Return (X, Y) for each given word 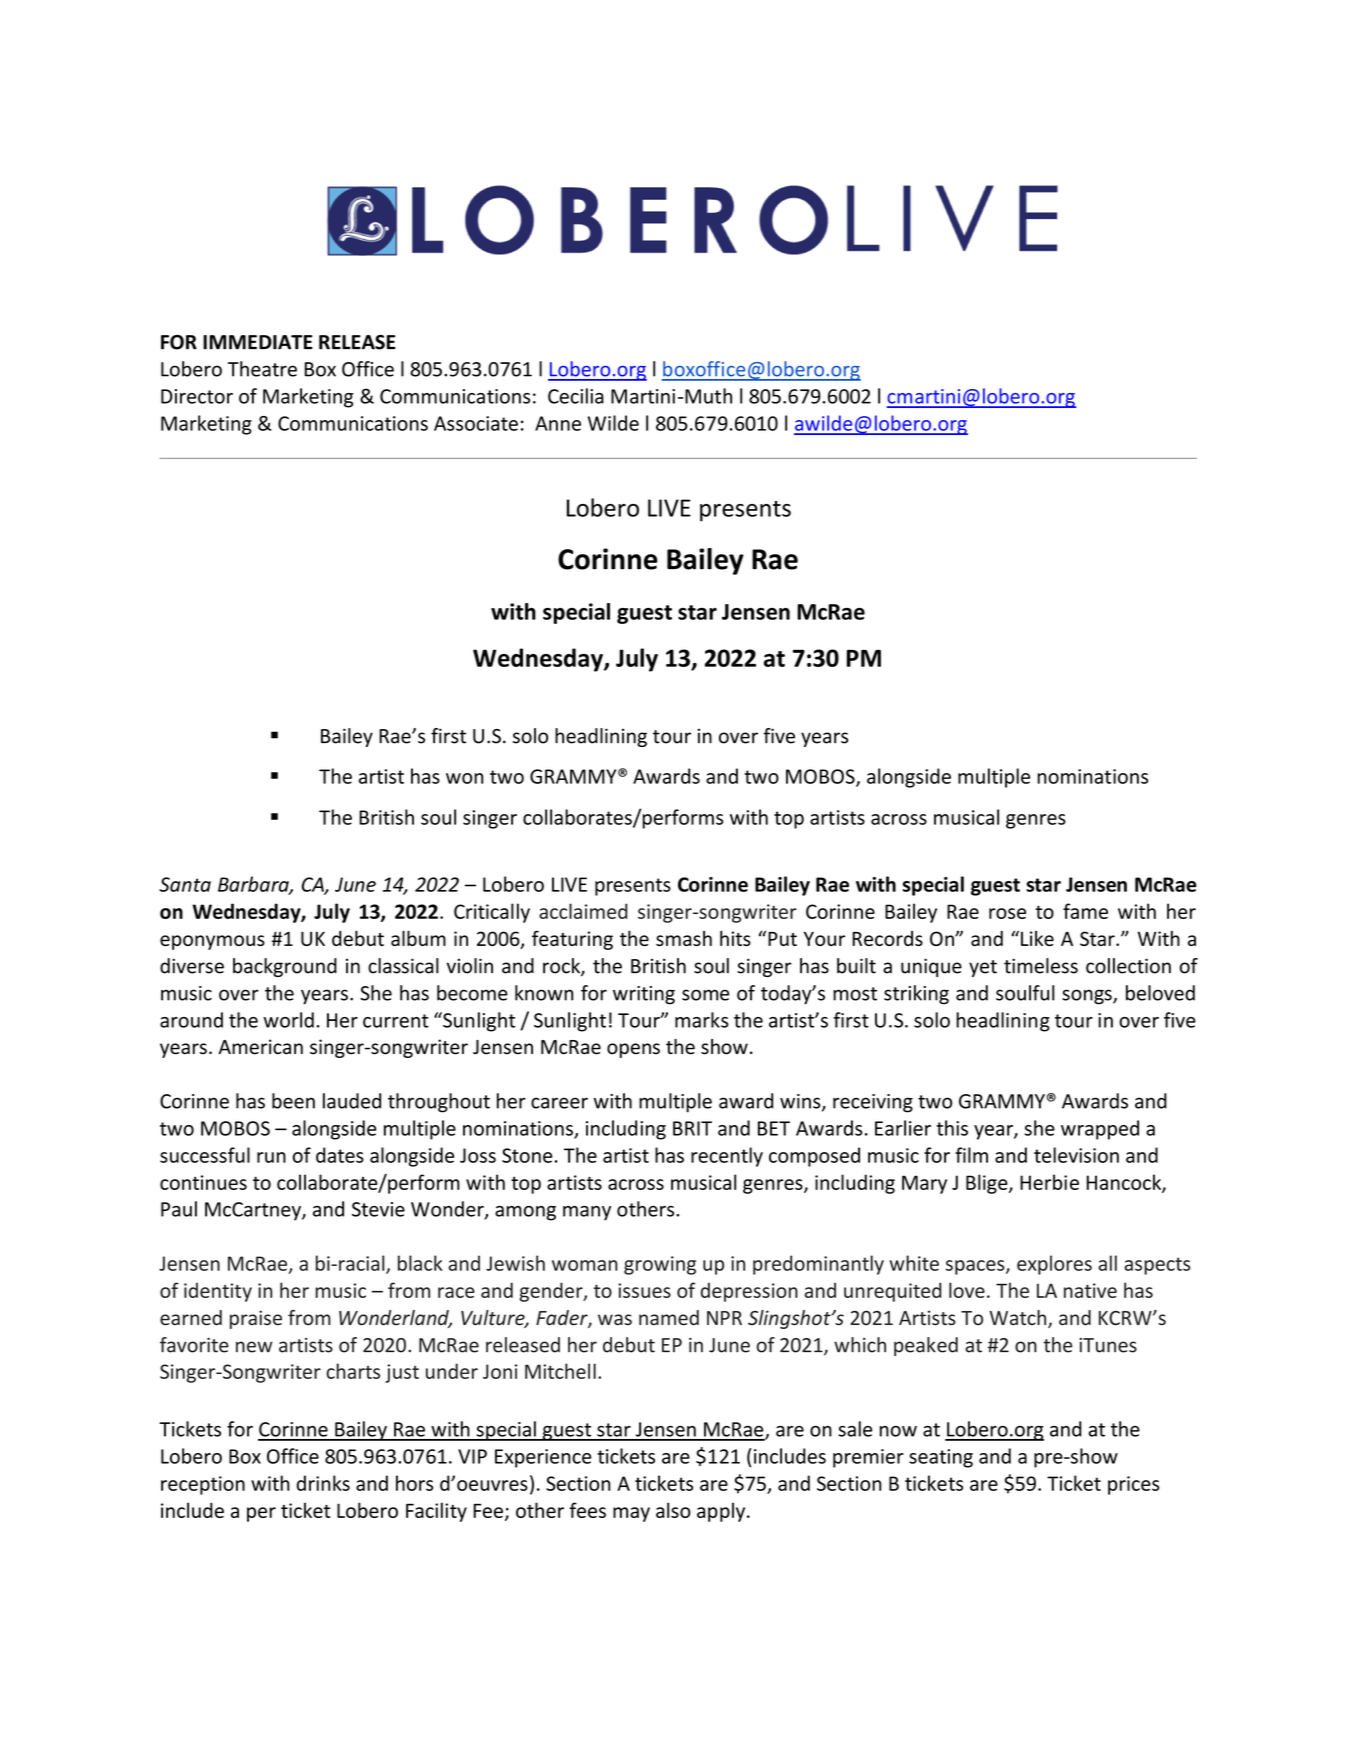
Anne (558, 423)
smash (684, 938)
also (673, 1510)
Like (1037, 938)
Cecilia (576, 396)
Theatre (262, 369)
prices (1134, 1485)
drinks (323, 1483)
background (285, 967)
